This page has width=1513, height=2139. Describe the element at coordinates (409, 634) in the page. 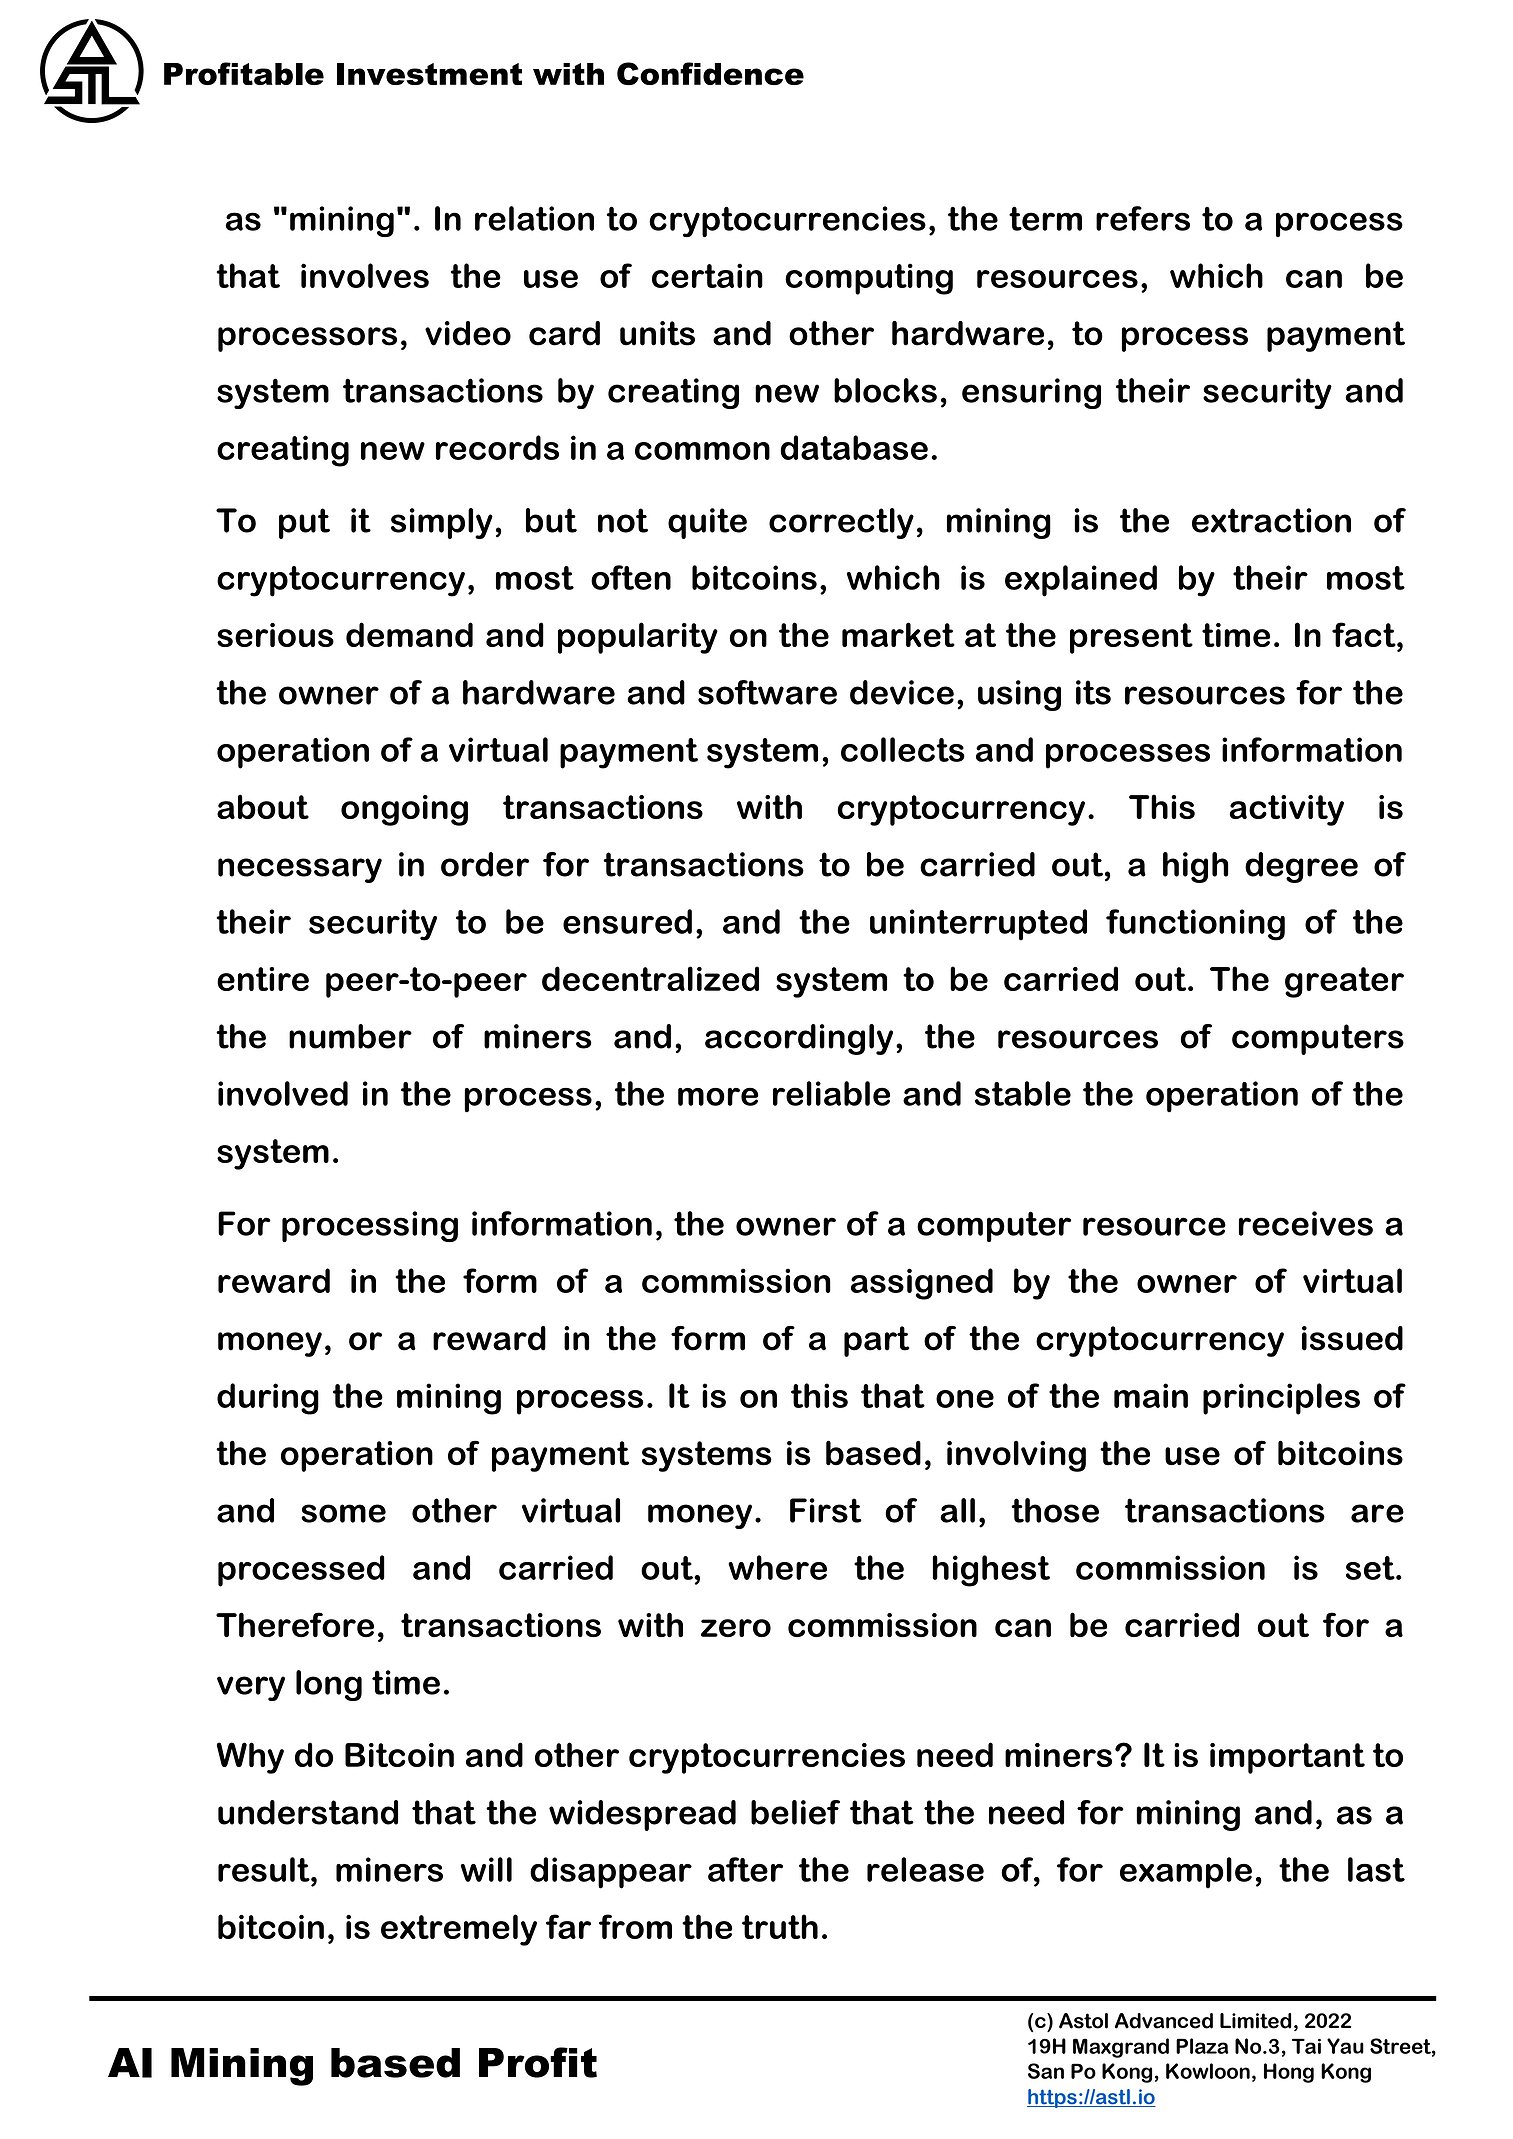

I see `demand` at that location.
